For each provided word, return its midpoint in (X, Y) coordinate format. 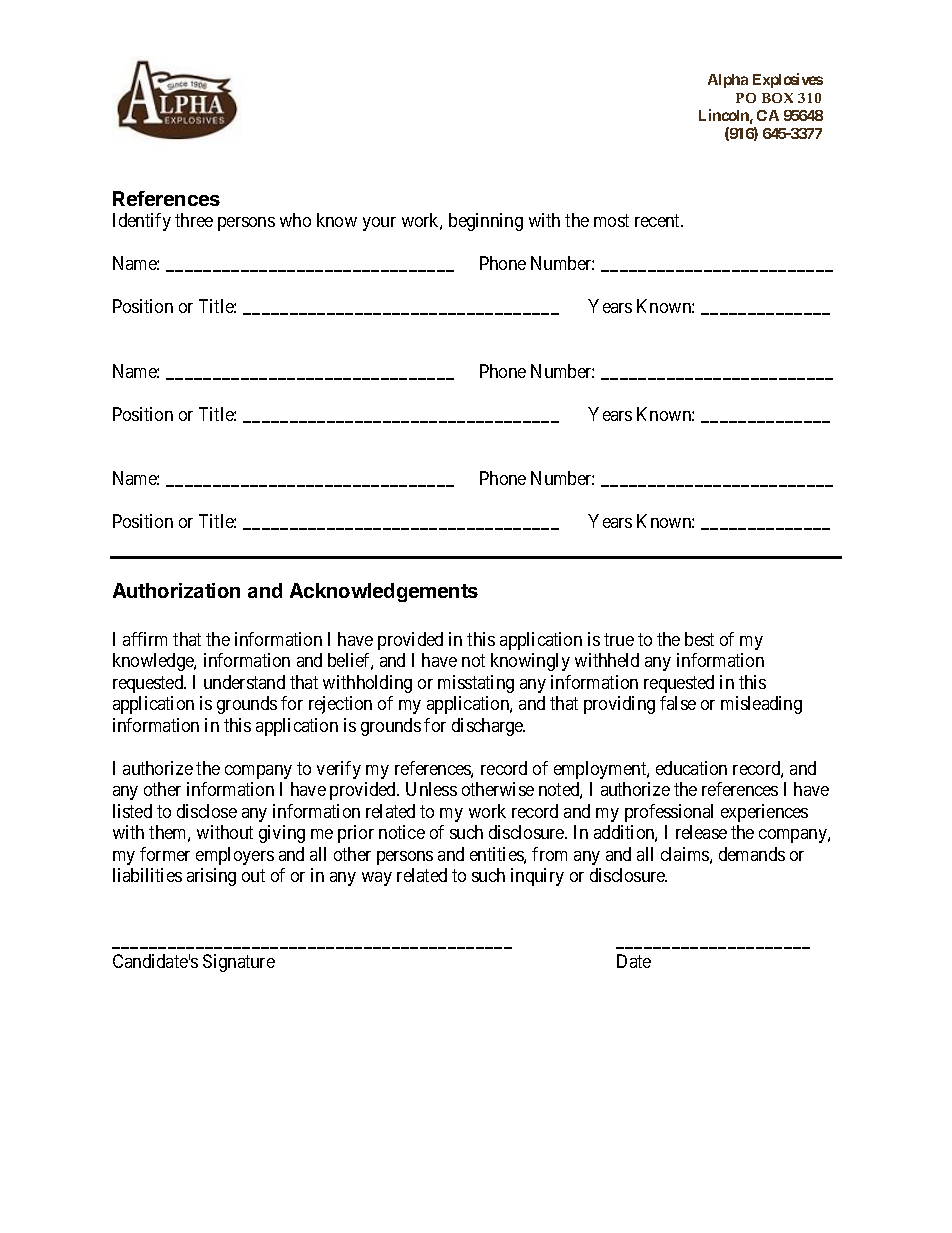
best (699, 639)
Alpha (728, 81)
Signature (239, 963)
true (619, 639)
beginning (486, 222)
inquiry (537, 877)
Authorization (176, 590)
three (194, 220)
